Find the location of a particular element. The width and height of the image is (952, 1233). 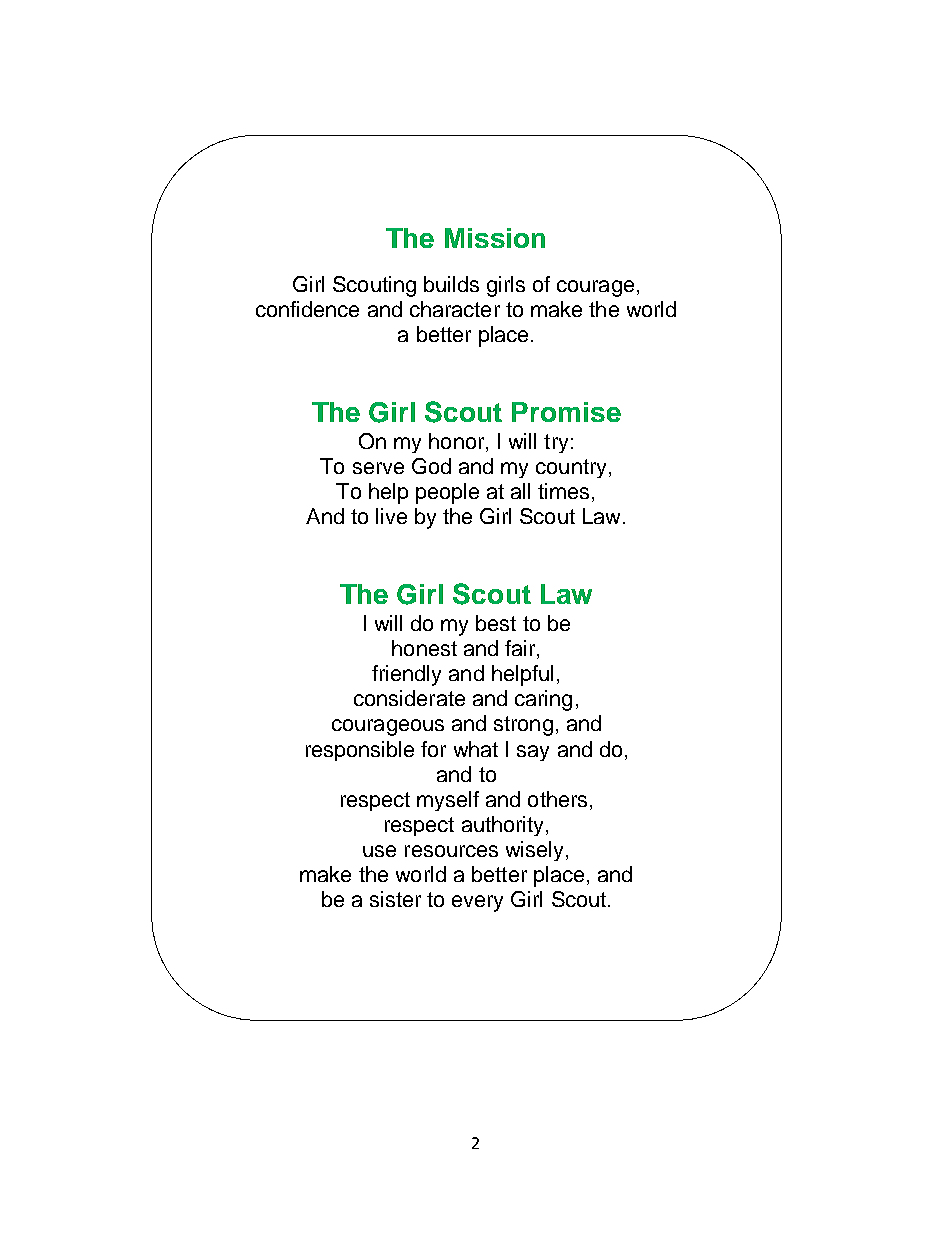

builds is located at coordinates (451, 284).
